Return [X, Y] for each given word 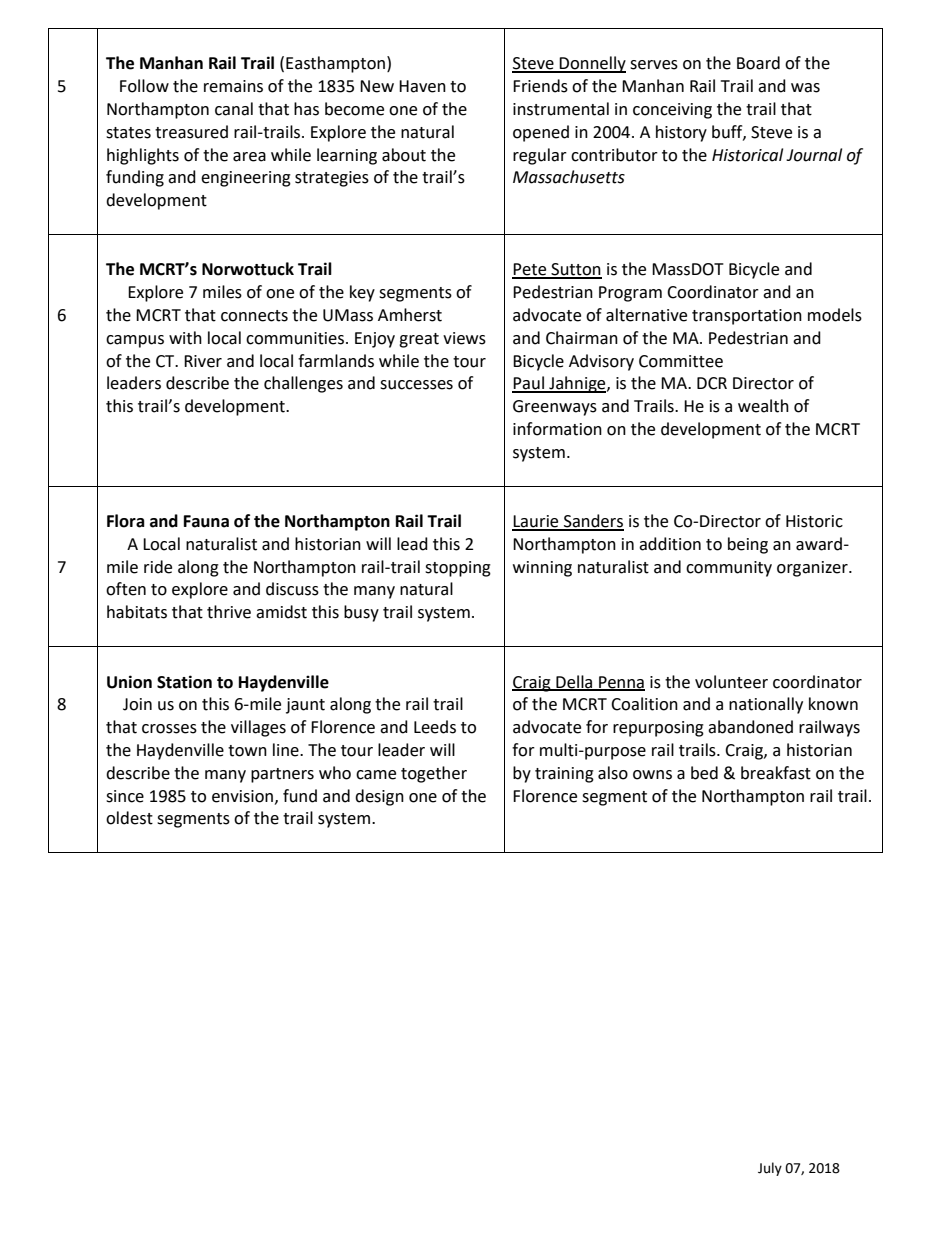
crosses [169, 729]
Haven [422, 86]
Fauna [206, 521]
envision [242, 796]
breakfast [776, 773]
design [379, 797]
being [748, 545]
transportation [747, 317]
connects [254, 316]
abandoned [750, 727]
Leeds [435, 727]
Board [758, 63]
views [464, 338]
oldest [129, 818]
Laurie [536, 522]
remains [233, 86]
